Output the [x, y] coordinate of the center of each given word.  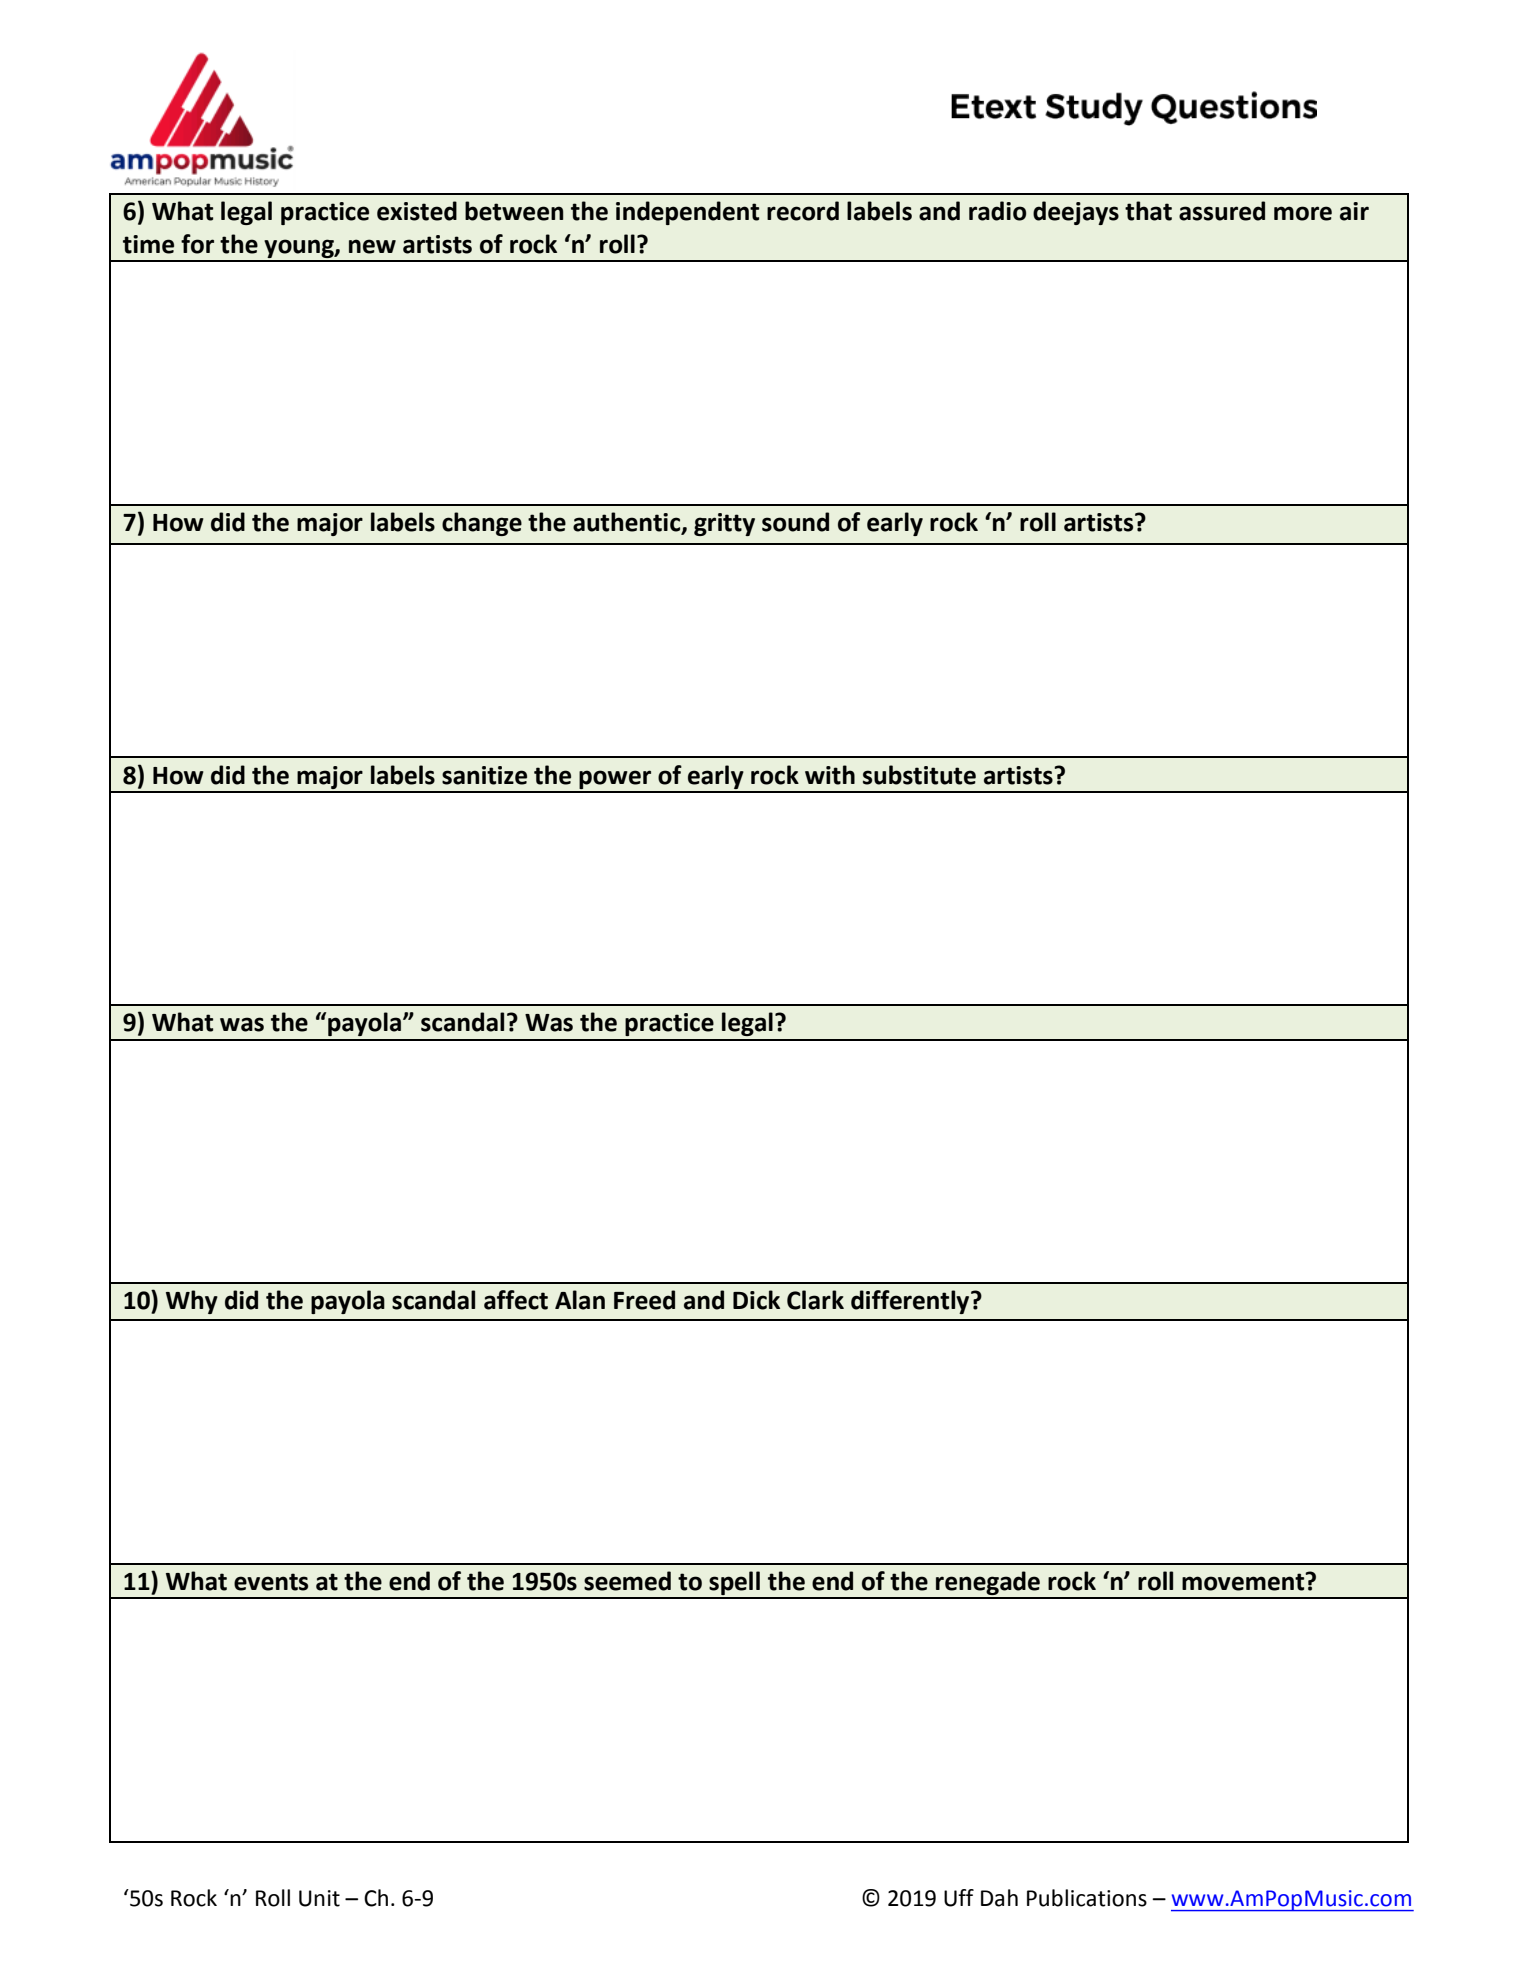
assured [1222, 211]
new [372, 246]
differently [911, 1302]
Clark [815, 1300]
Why [192, 1302]
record [803, 211]
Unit [319, 1898]
